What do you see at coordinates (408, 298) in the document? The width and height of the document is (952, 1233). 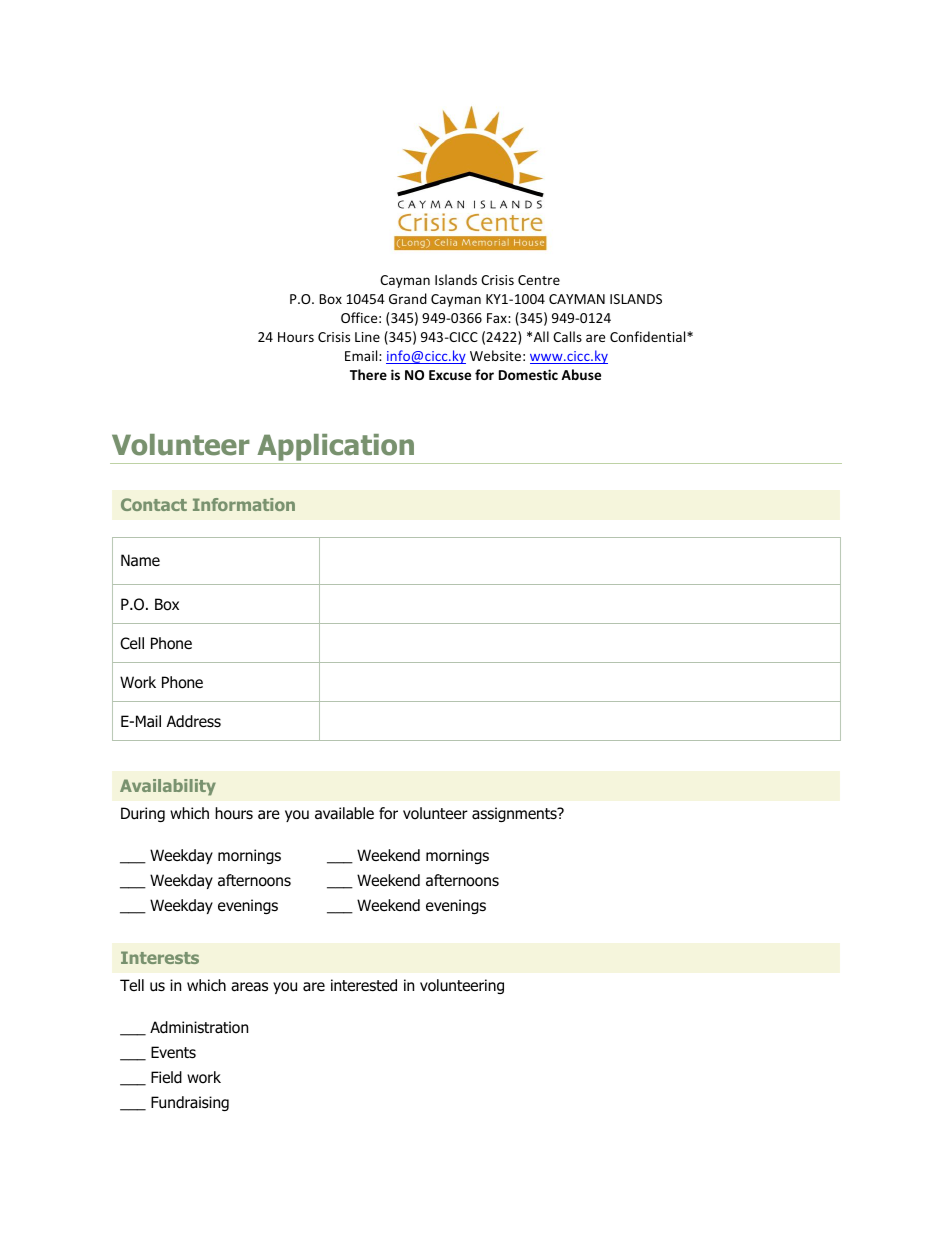 I see `Grand` at bounding box center [408, 298].
